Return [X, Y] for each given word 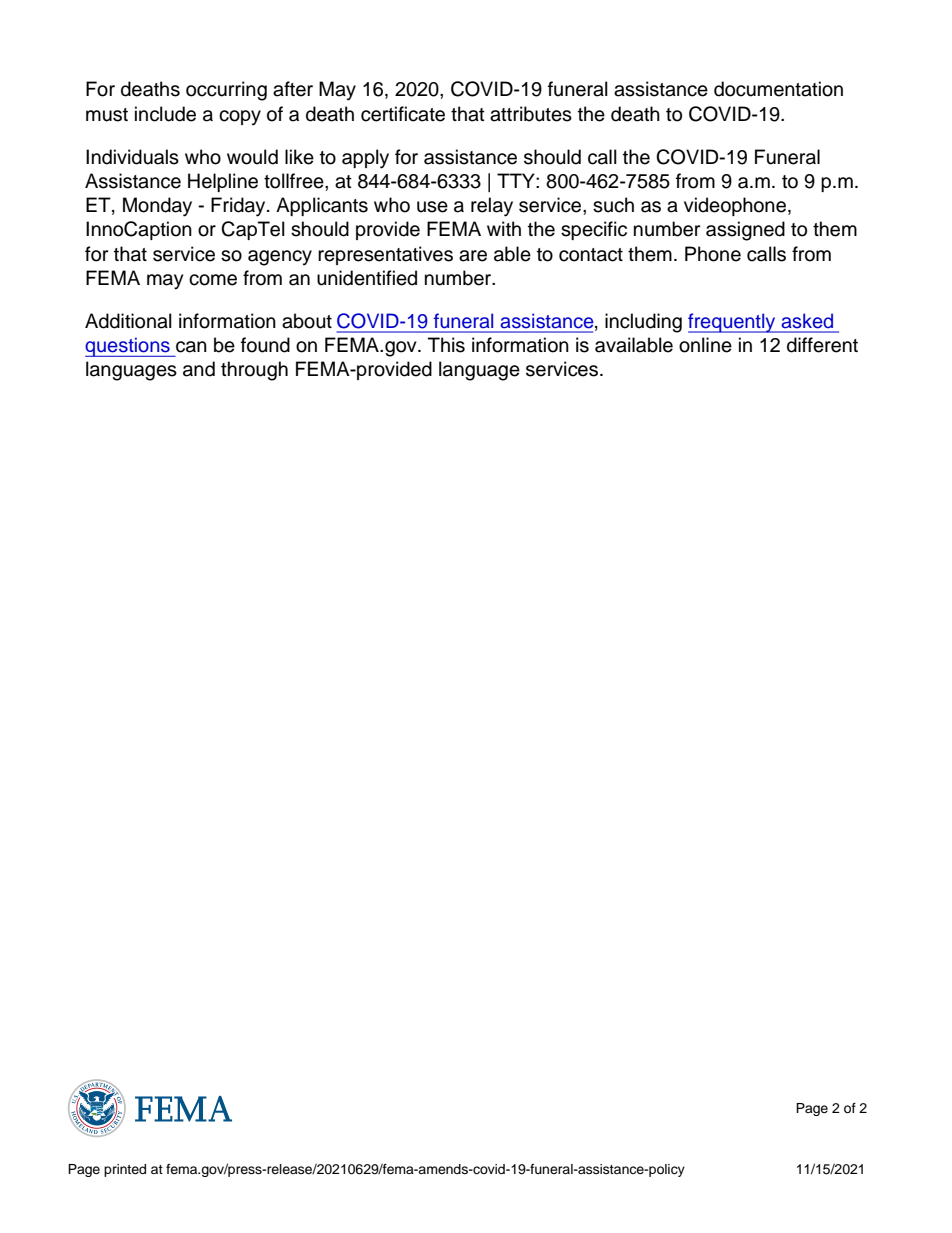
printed [125, 1170]
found [265, 345]
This [446, 345]
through [254, 371]
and [199, 369]
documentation [778, 89]
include [165, 114]
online [705, 345]
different [822, 345]
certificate [403, 114]
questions [128, 347]
